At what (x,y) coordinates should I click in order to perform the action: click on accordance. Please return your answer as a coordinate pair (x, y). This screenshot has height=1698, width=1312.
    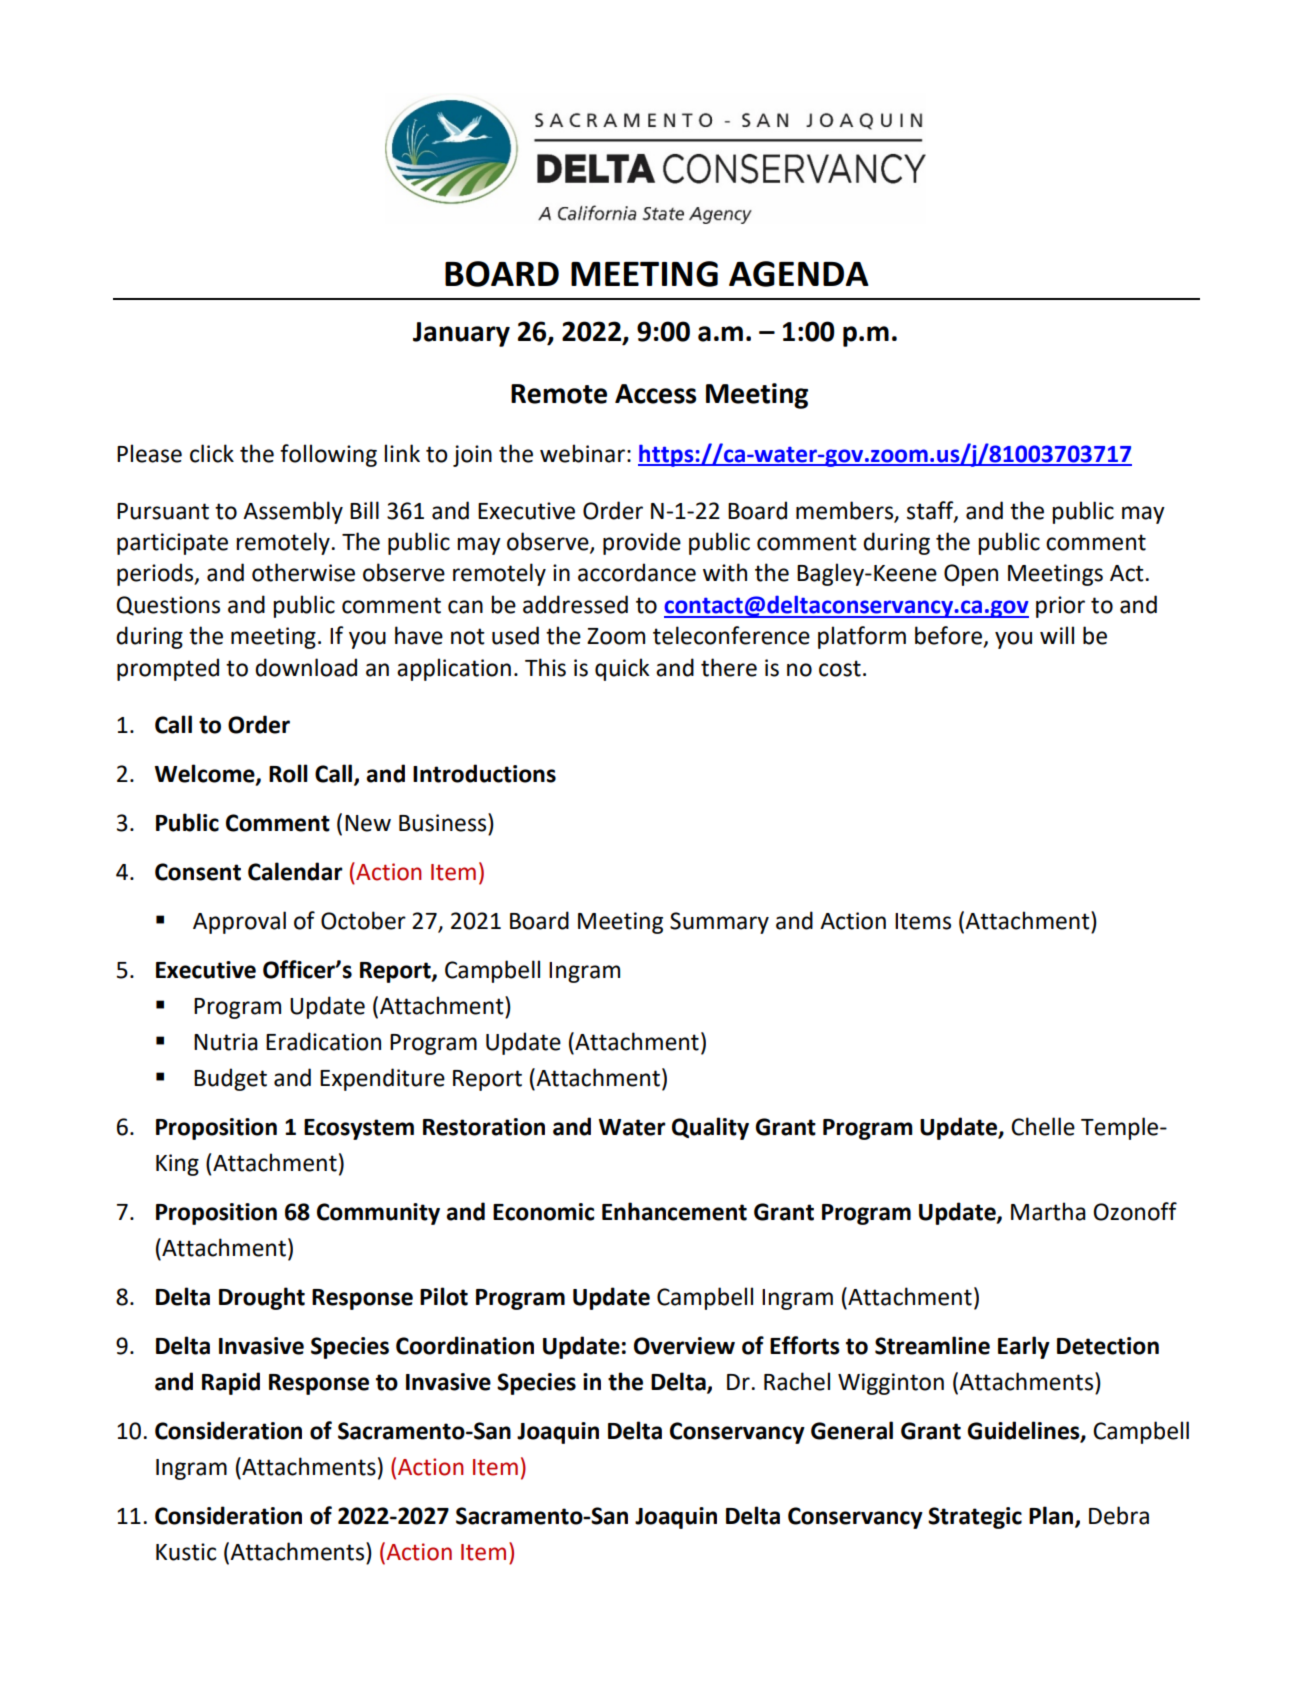
    Looking at the image, I should click on (637, 572).
